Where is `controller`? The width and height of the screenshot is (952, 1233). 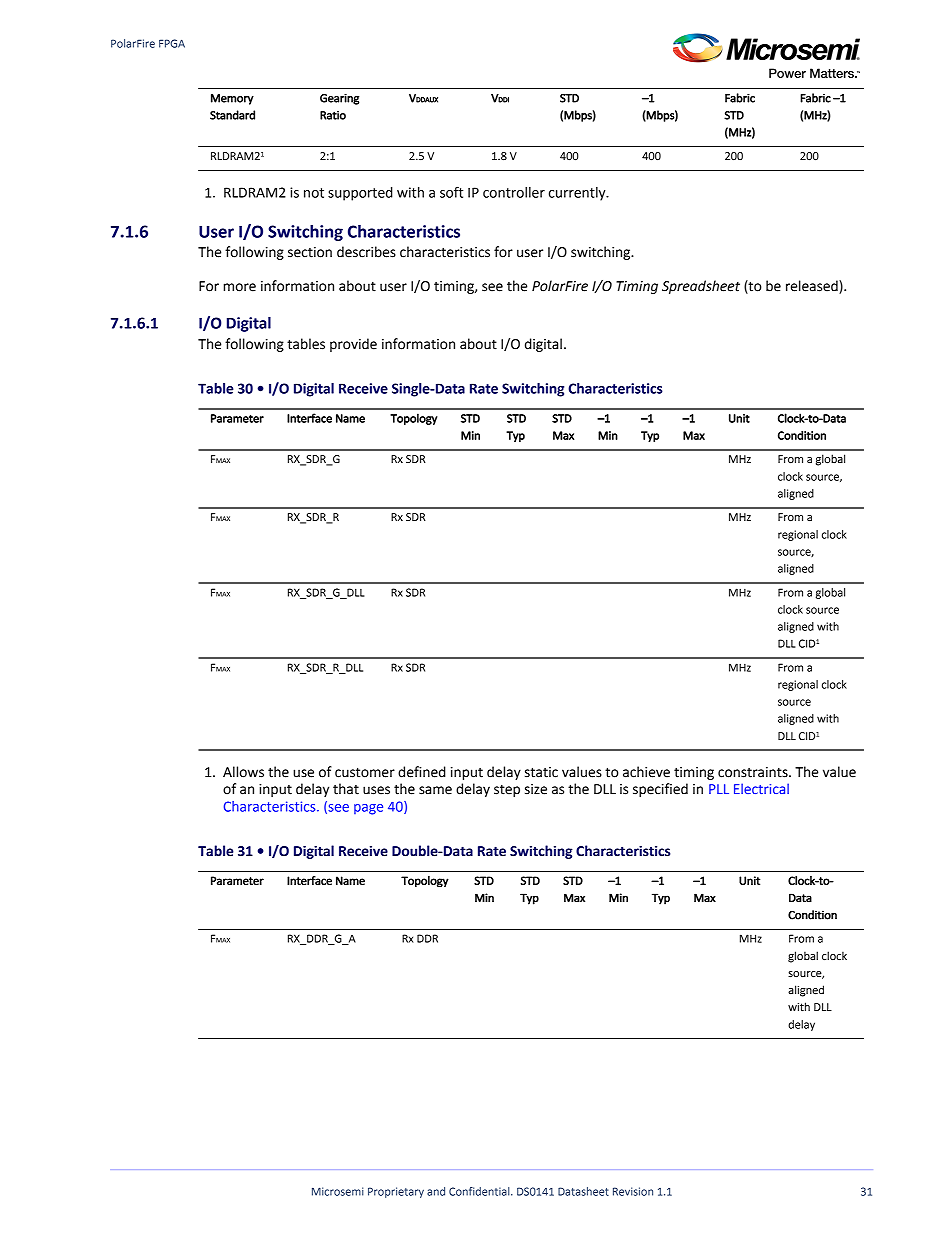
controller is located at coordinates (514, 192).
